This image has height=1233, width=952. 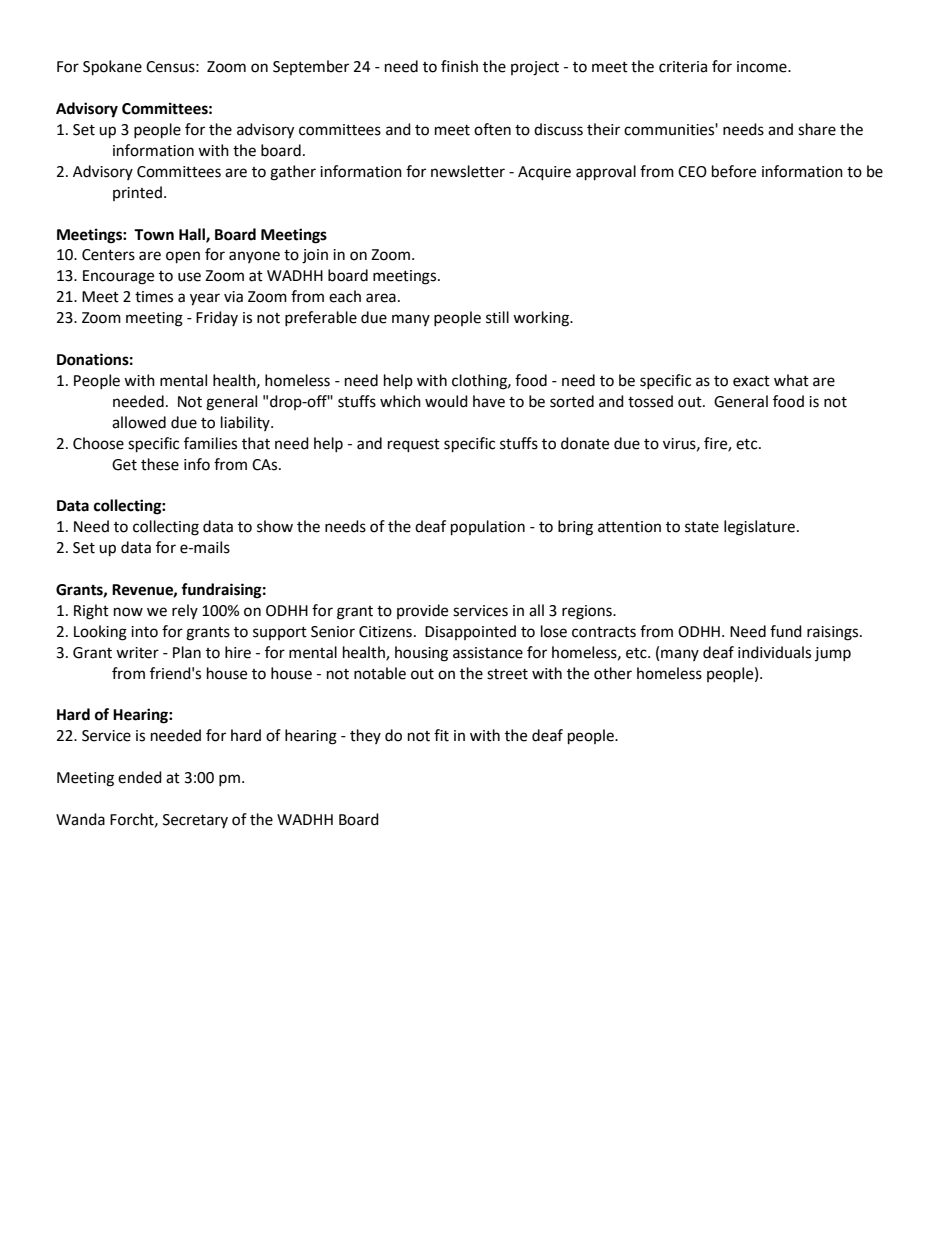 I want to click on open, so click(x=183, y=257).
